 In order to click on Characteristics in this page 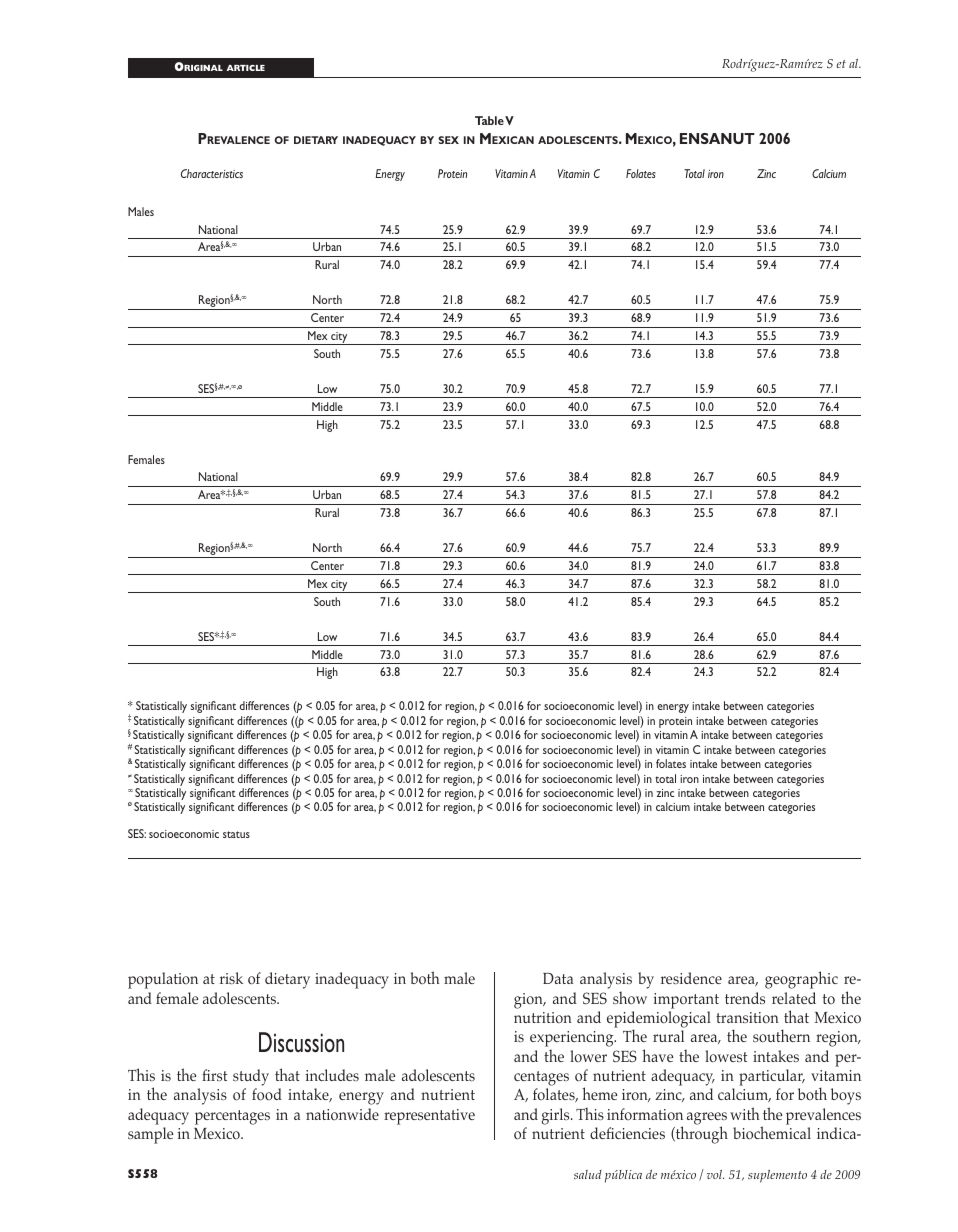, I will do `click(212, 173)`.
